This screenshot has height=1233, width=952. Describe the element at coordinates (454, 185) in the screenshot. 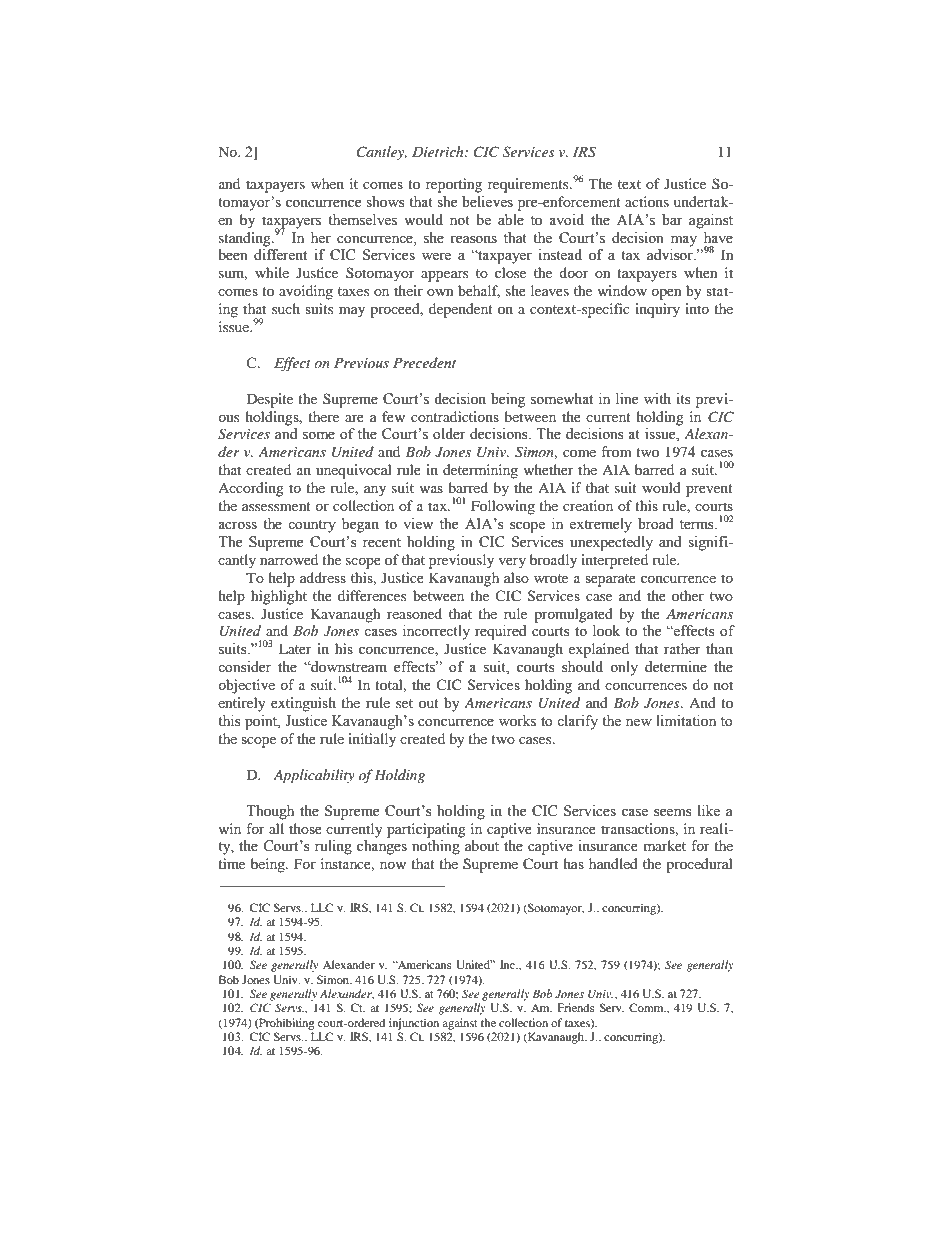

I see `reporting` at that location.
